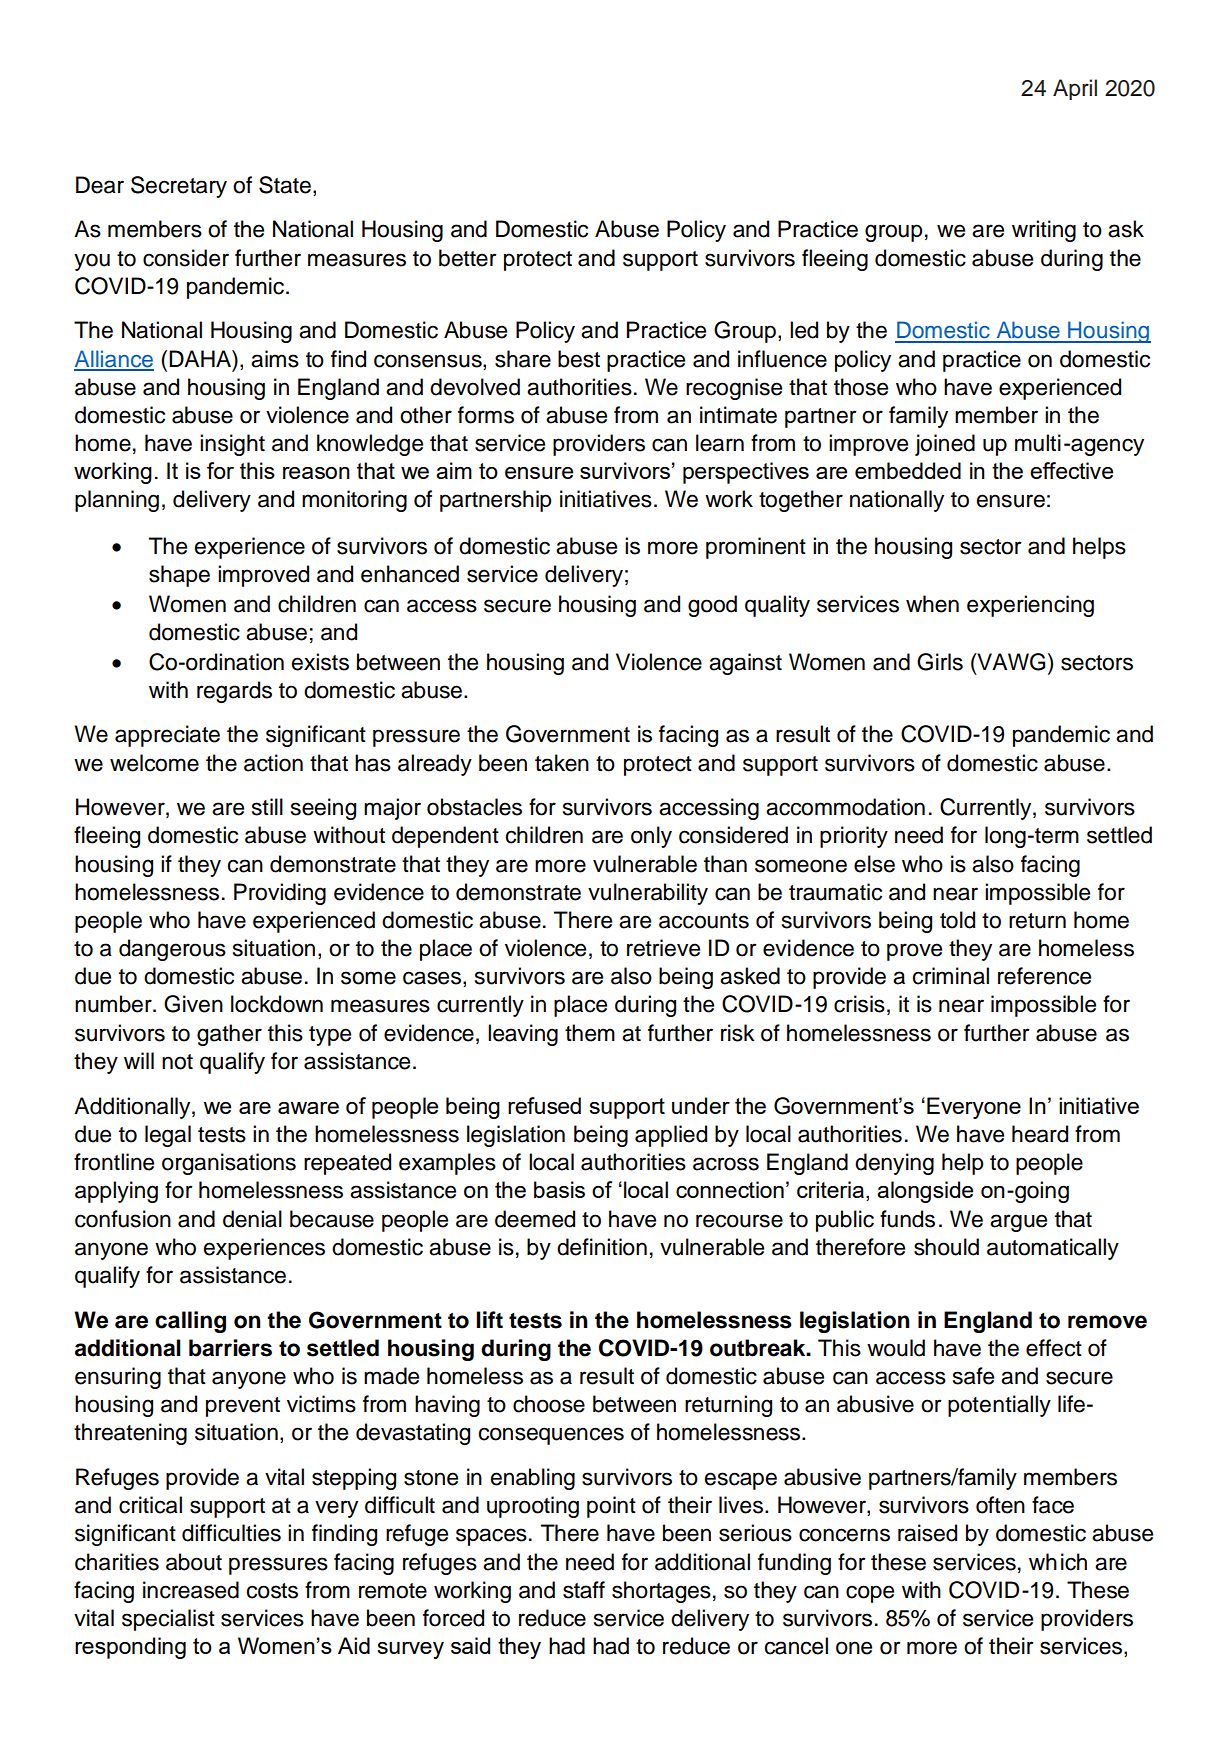 The height and width of the screenshot is (1738, 1229). What do you see at coordinates (232, 445) in the screenshot?
I see `insight` at bounding box center [232, 445].
